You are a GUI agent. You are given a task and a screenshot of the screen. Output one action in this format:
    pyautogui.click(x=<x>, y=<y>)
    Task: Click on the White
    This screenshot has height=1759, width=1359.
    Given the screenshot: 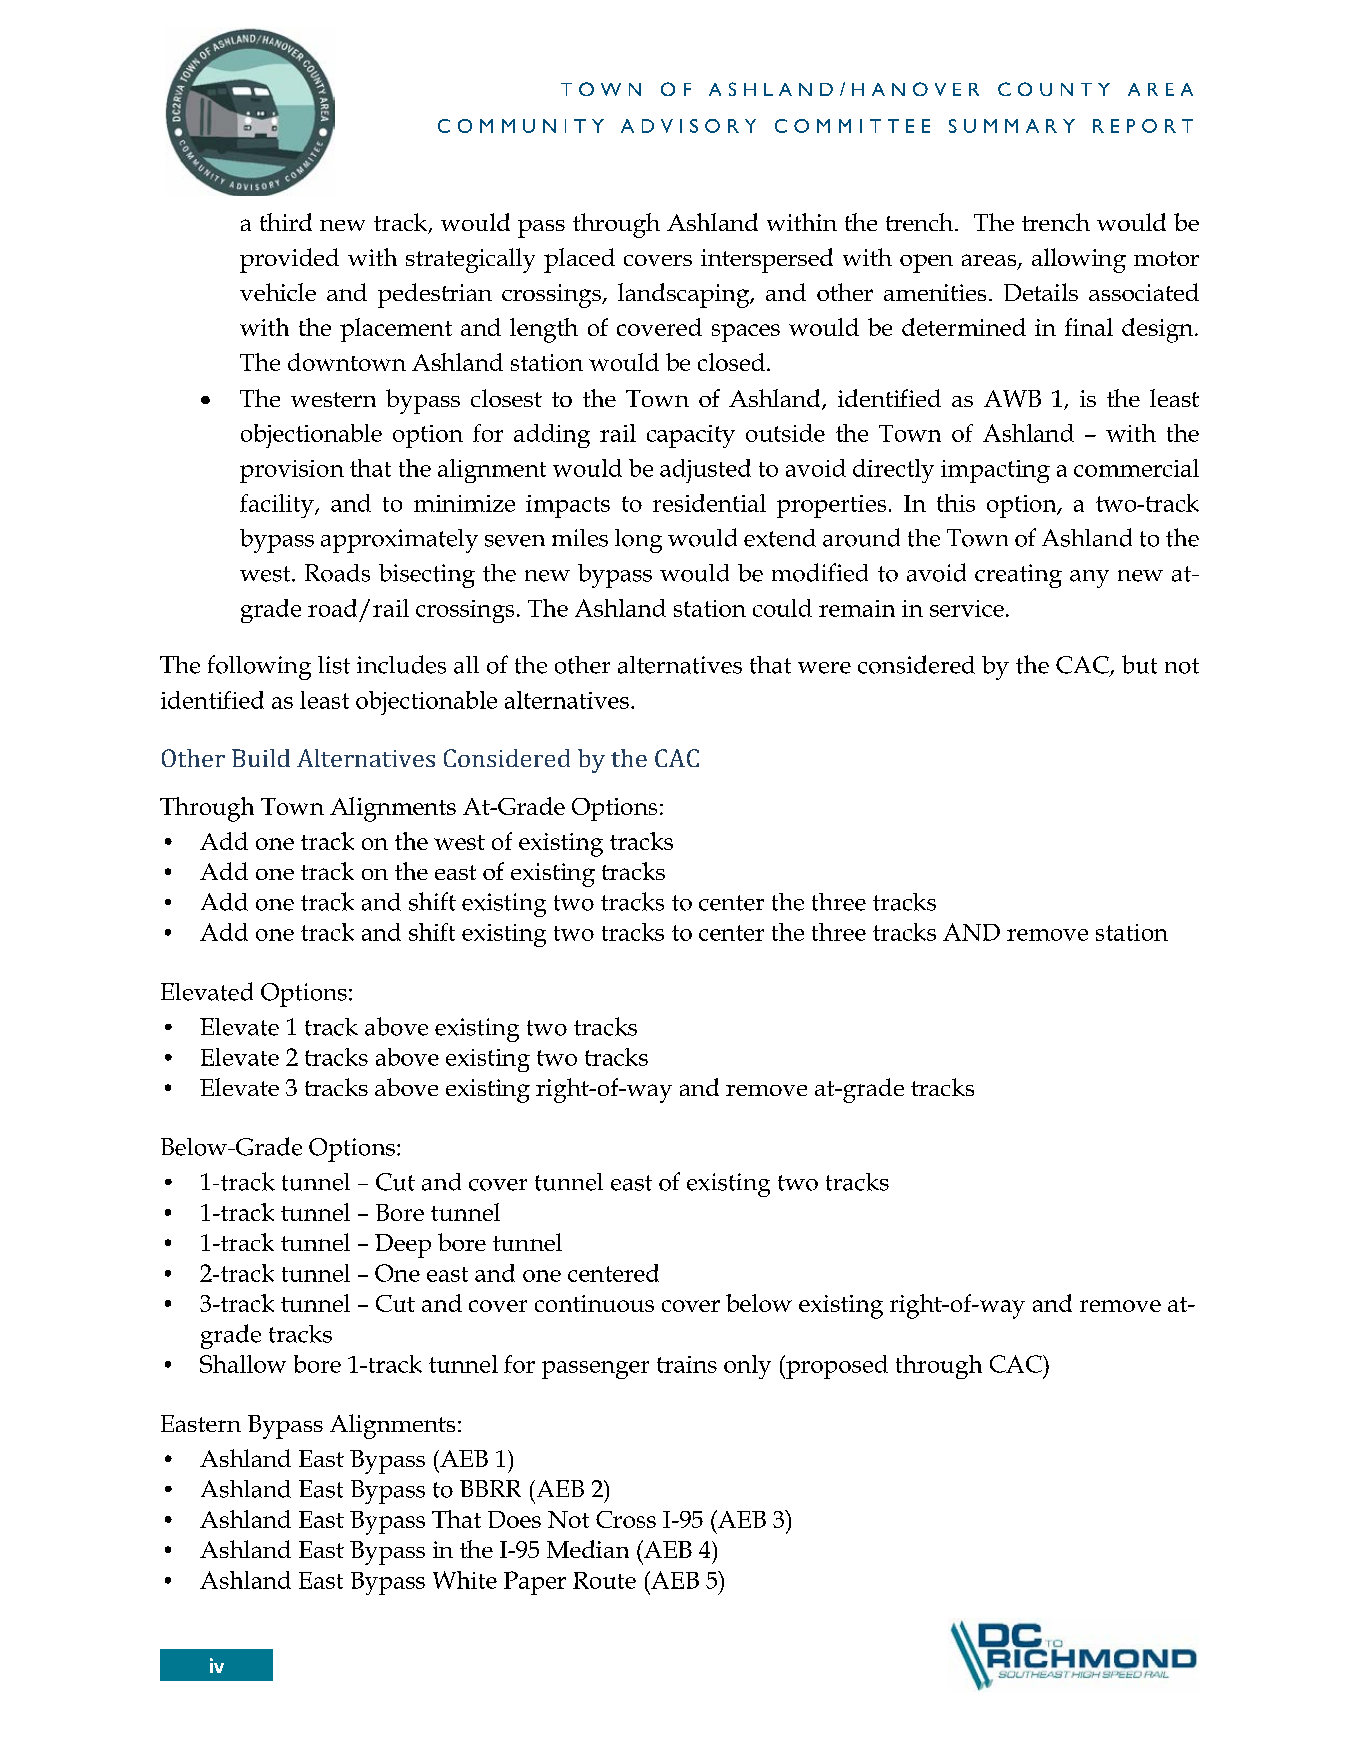 What is the action you would take?
    pyautogui.click(x=465, y=1580)
